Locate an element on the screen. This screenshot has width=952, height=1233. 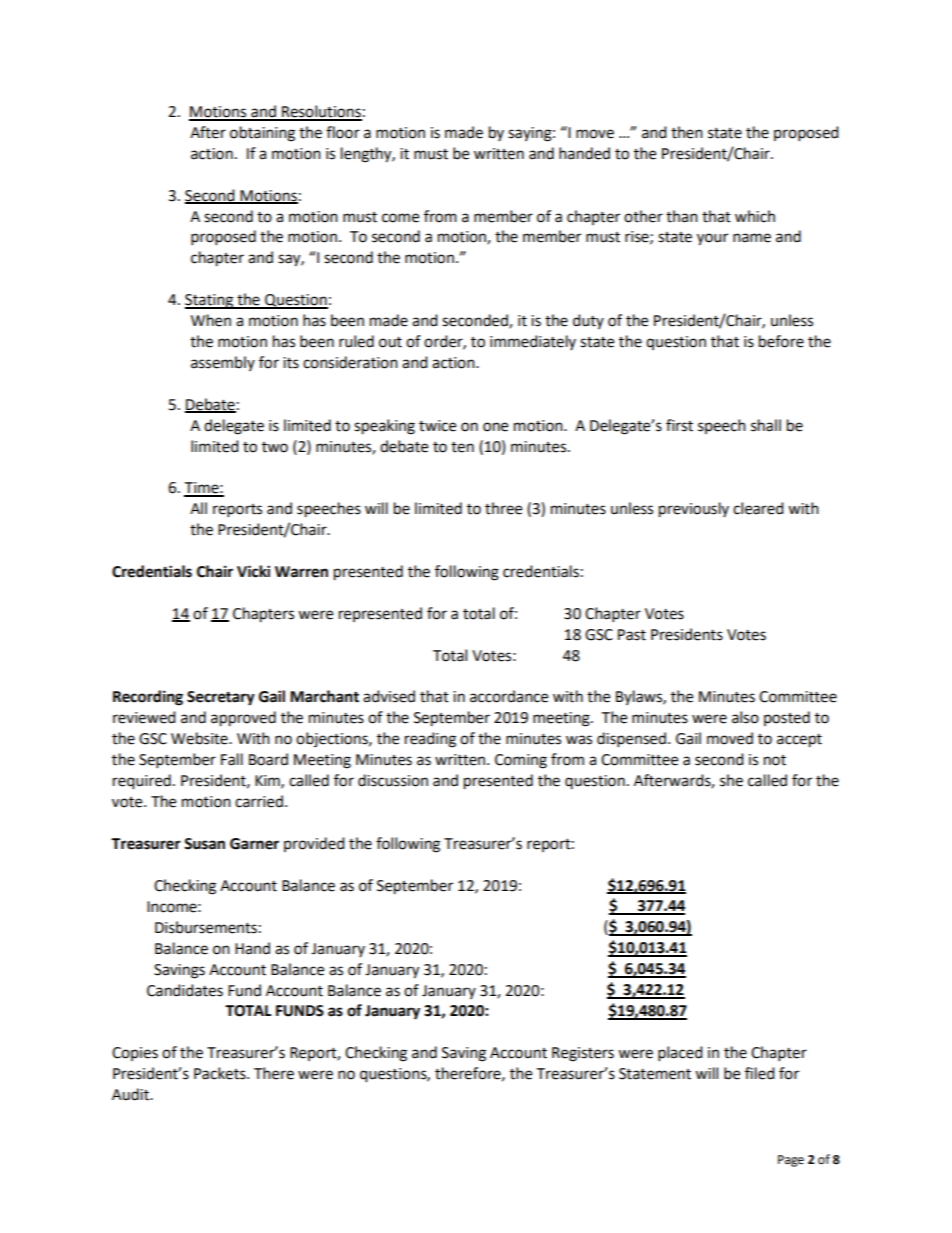
then is located at coordinates (687, 132).
